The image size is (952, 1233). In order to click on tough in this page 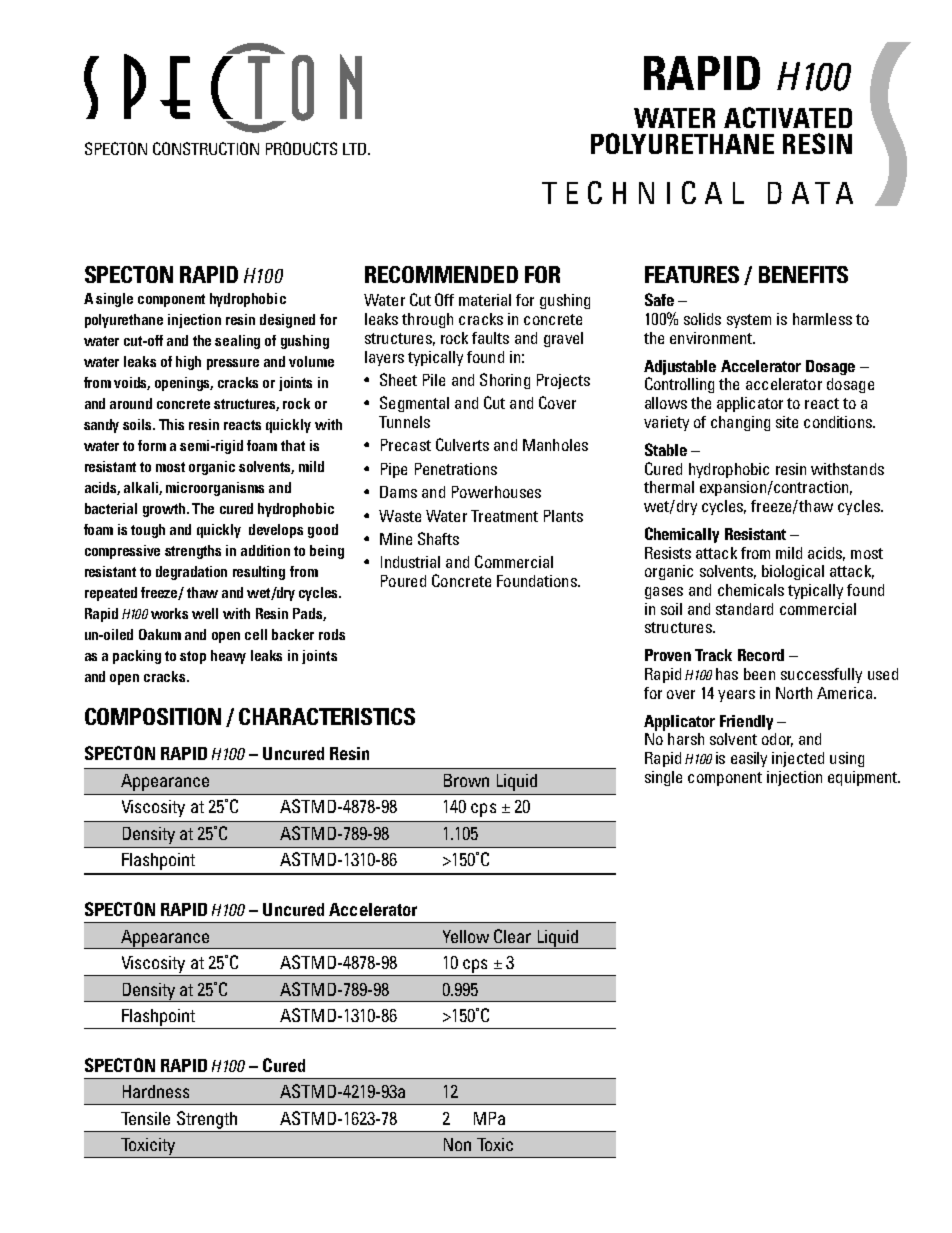, I will do `click(148, 531)`.
